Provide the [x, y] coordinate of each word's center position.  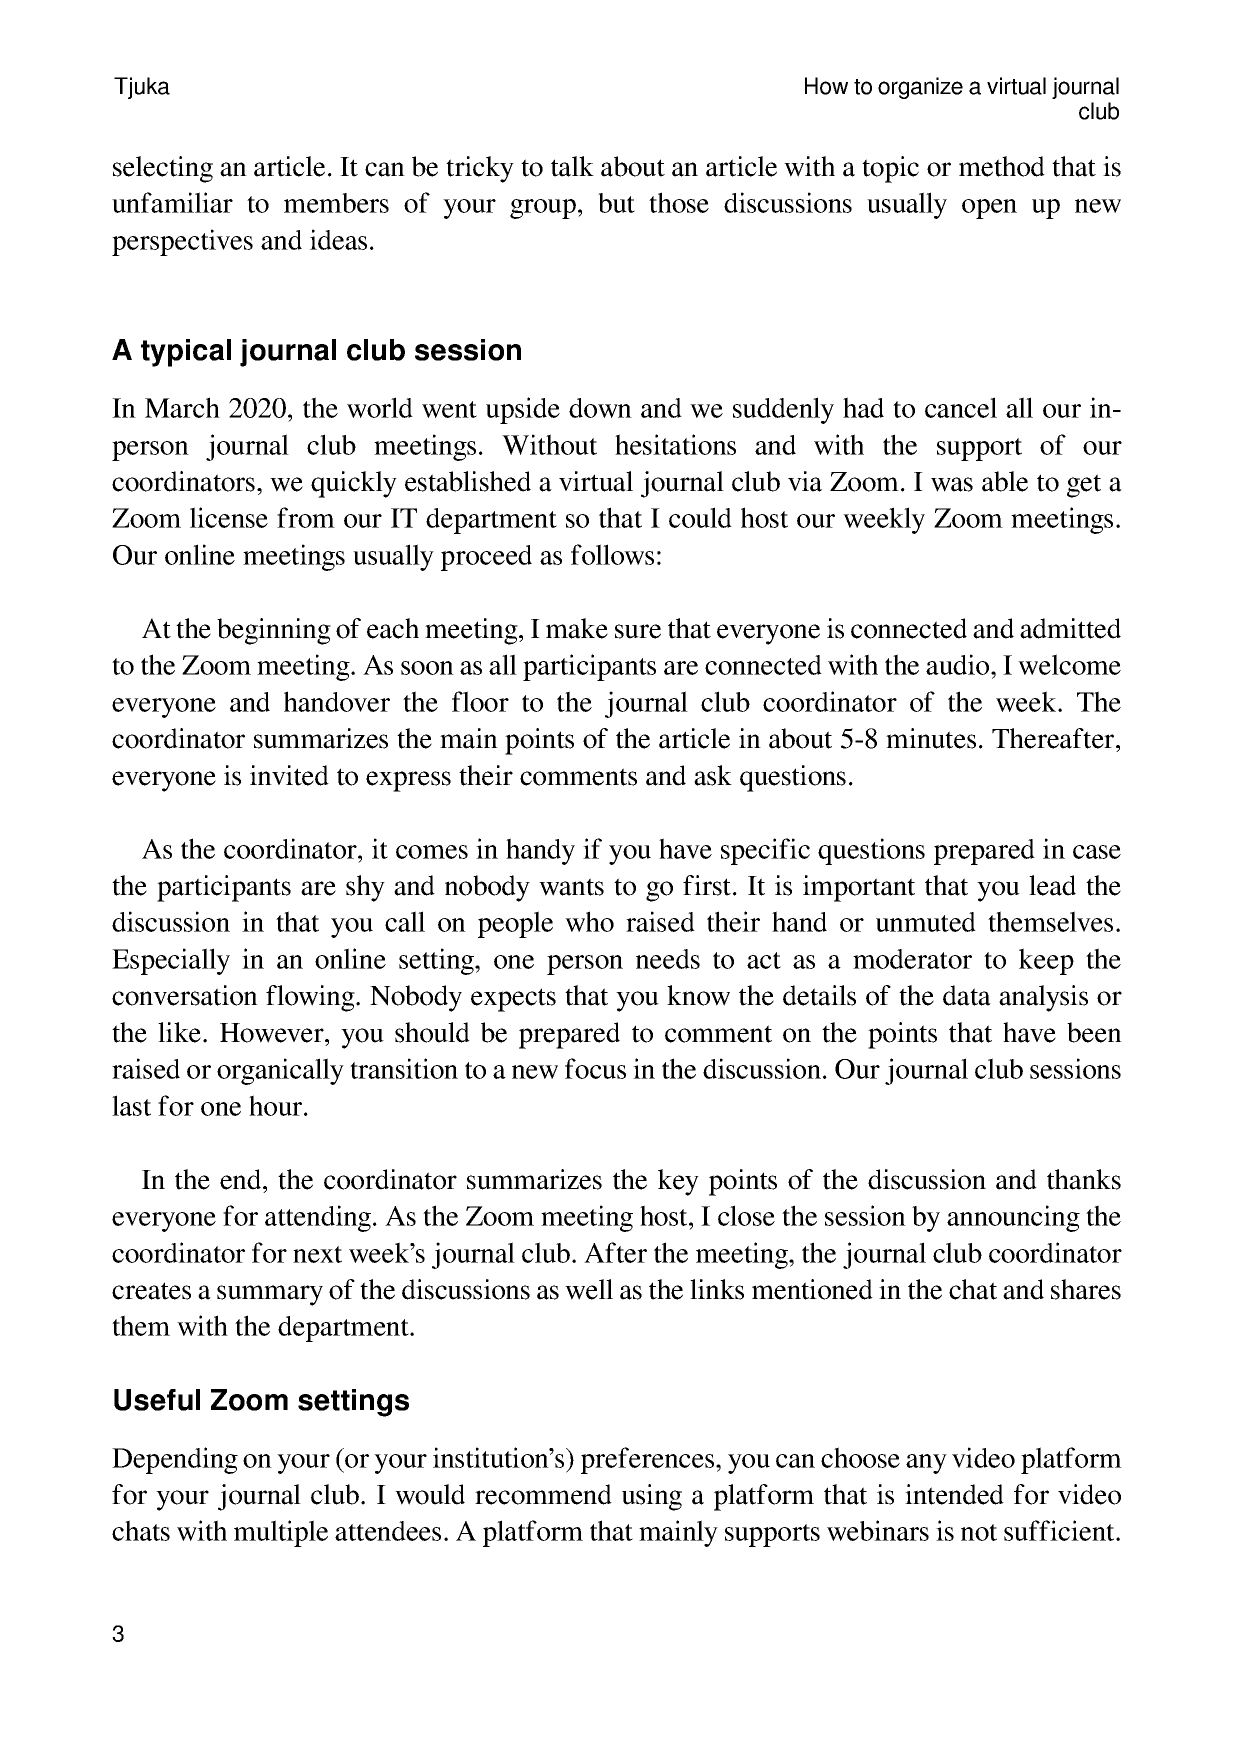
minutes [931, 738]
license [229, 517]
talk [572, 166]
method [1002, 166]
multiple [281, 1533]
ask [713, 775]
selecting [163, 169]
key [678, 1182]
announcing [1013, 1218]
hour [277, 1105]
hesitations [675, 444]
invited [289, 775]
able [1005, 481]
